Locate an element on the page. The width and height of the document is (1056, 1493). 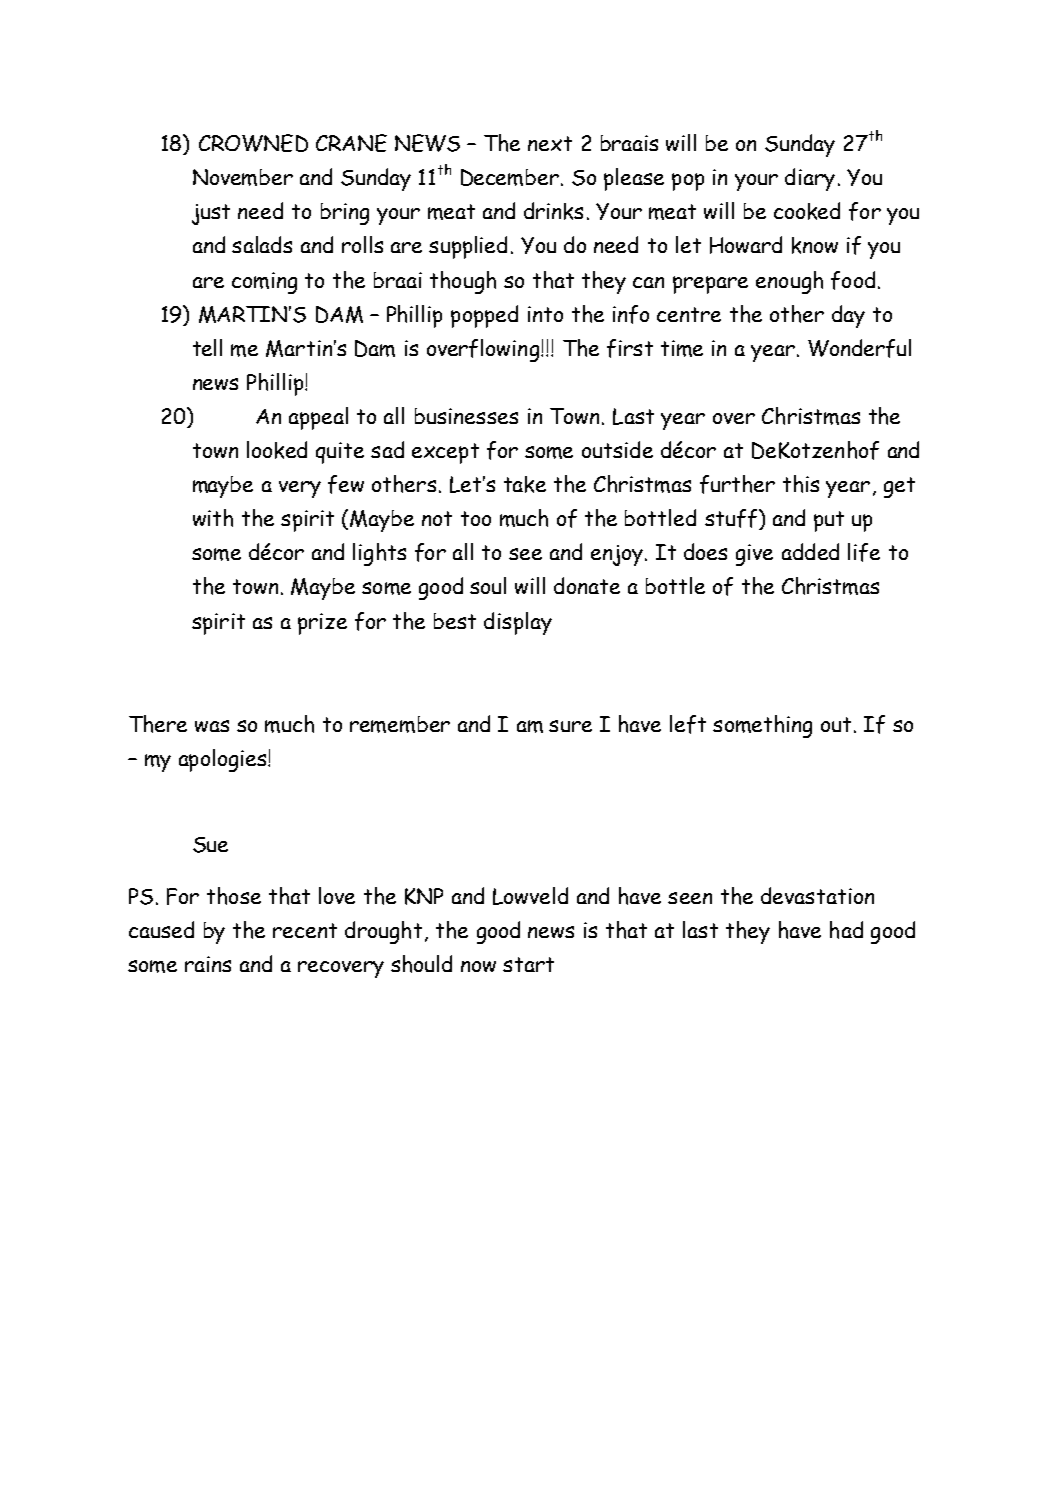
December is located at coordinates (510, 177).
